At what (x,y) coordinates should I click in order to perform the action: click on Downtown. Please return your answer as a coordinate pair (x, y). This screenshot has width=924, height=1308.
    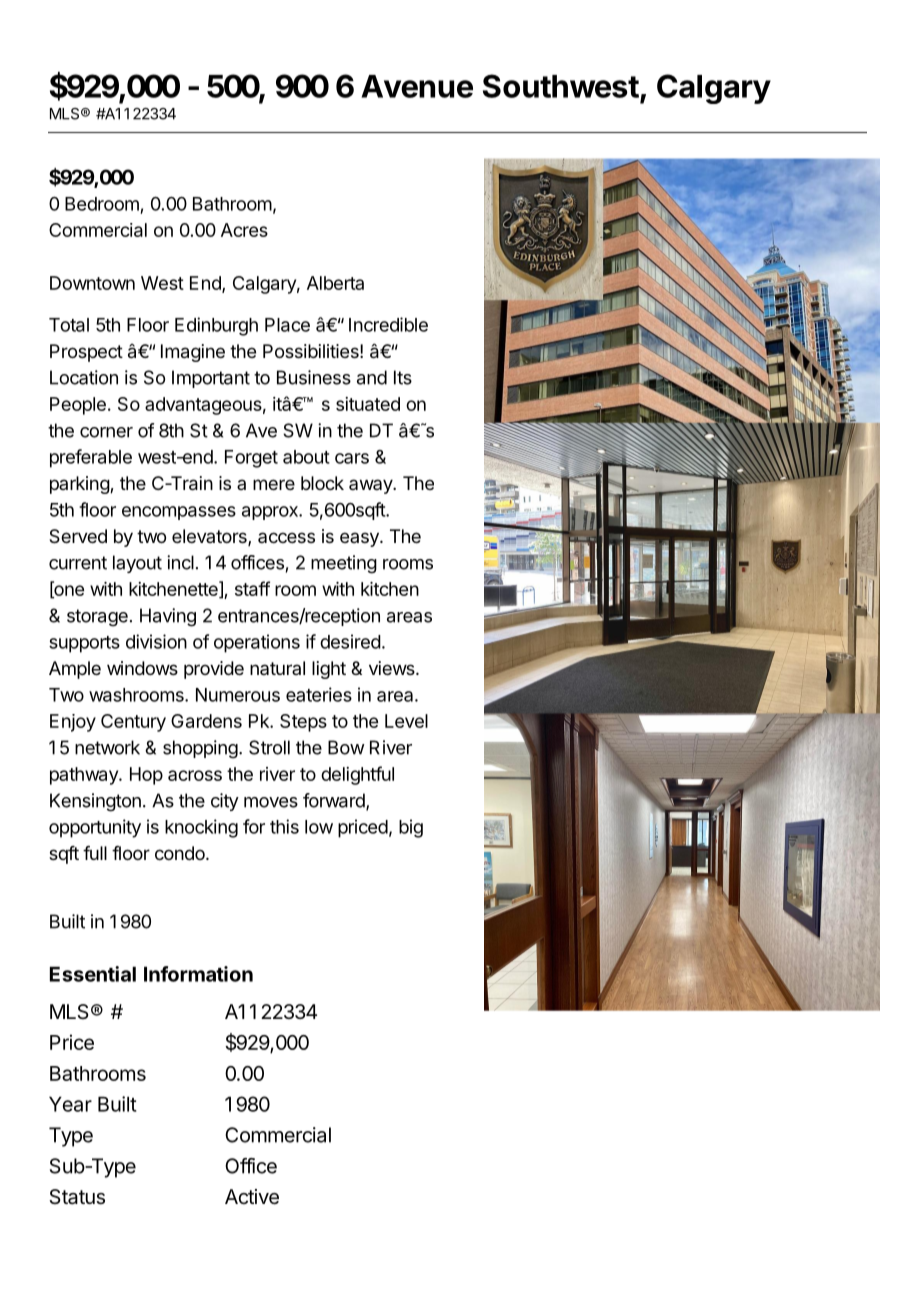
    Looking at the image, I should click on (92, 283).
